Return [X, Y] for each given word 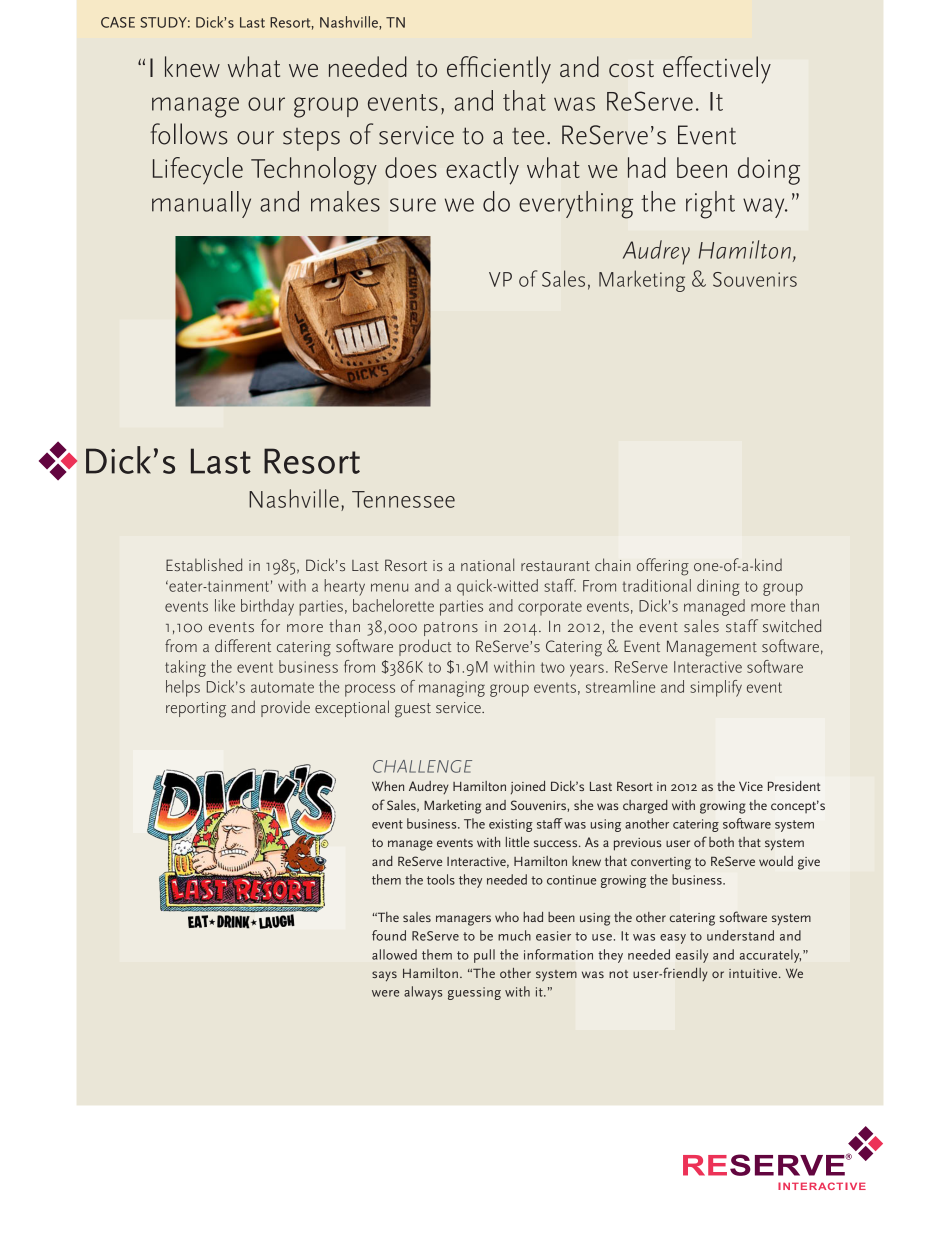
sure [413, 205]
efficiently [499, 70]
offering [663, 567]
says [384, 976]
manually [201, 204]
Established [204, 564]
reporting [196, 710]
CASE [118, 22]
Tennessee [403, 499]
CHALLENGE [422, 766]
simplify [716, 688]
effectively [717, 70]
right [710, 205]
